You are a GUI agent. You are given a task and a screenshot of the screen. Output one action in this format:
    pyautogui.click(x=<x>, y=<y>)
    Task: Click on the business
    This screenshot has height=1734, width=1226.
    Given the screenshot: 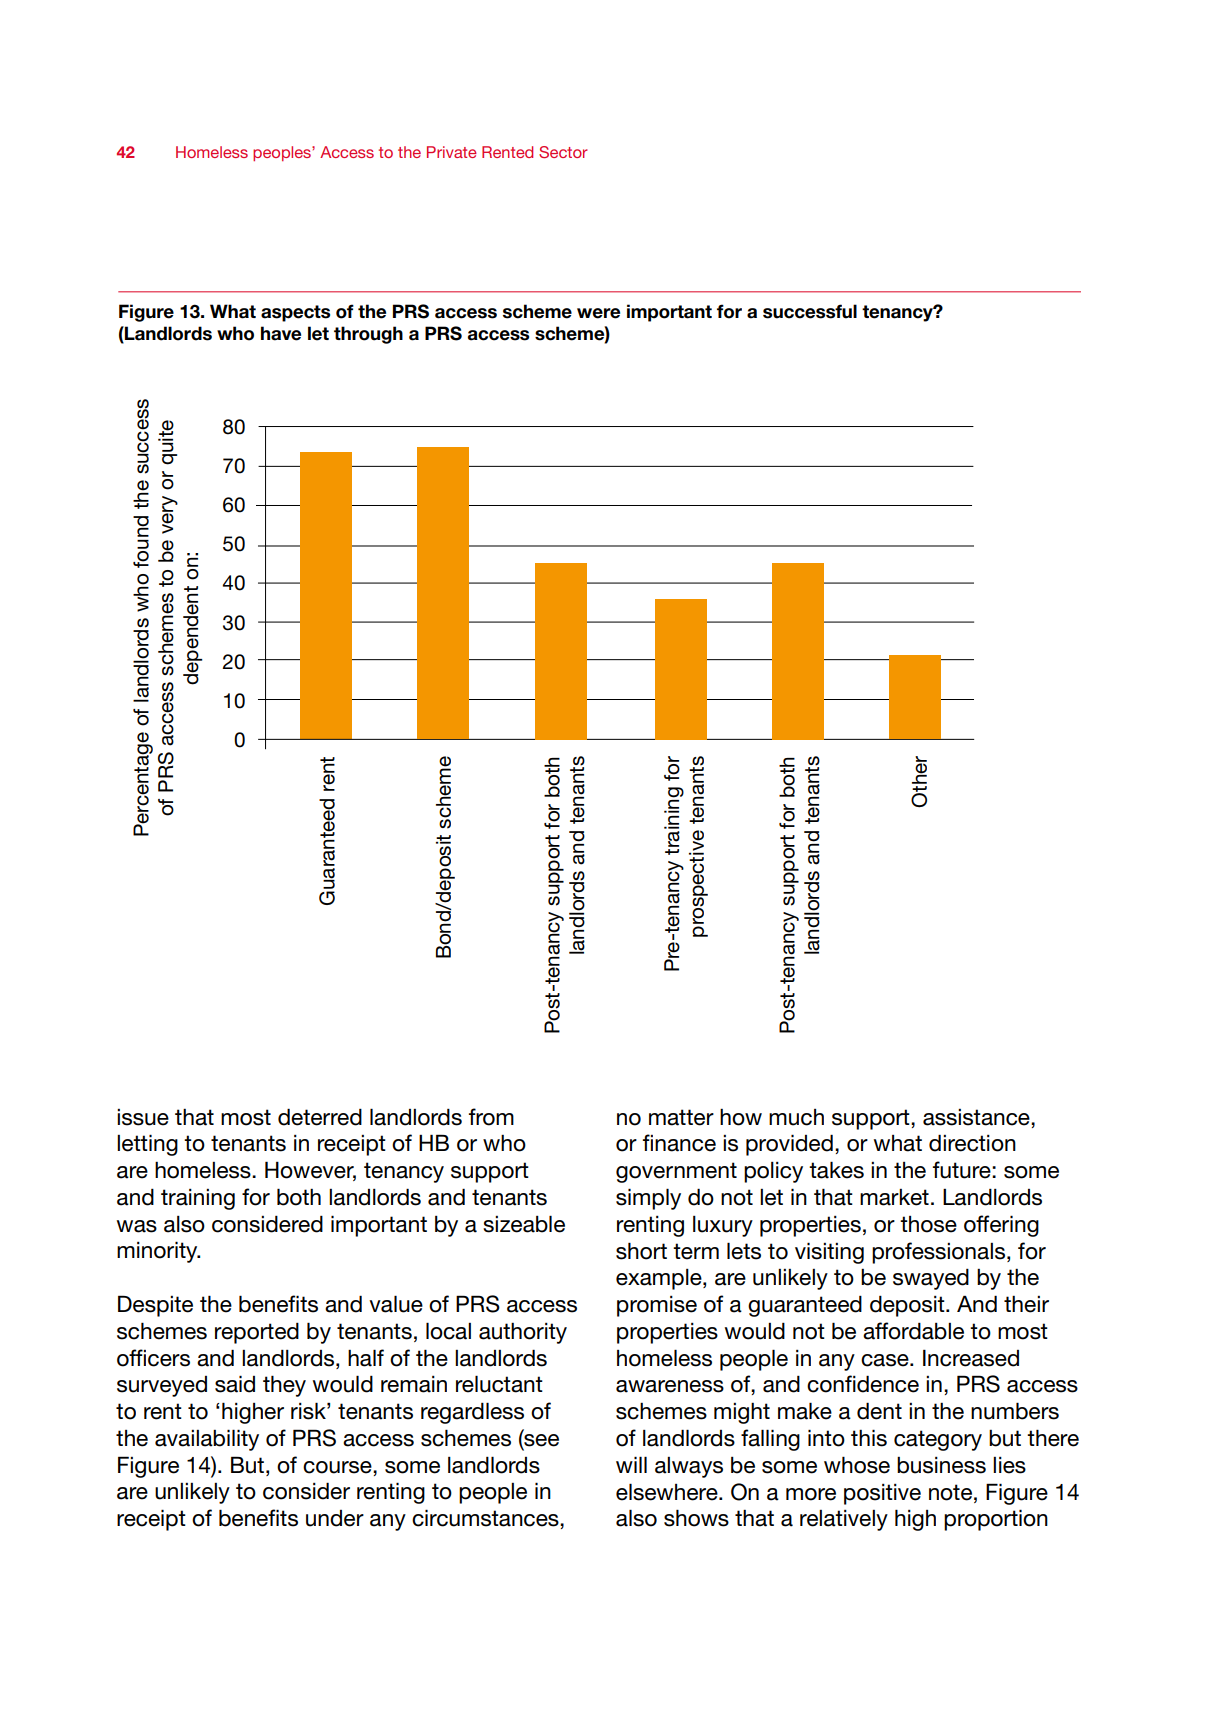 What is the action you would take?
    pyautogui.click(x=941, y=1465)
